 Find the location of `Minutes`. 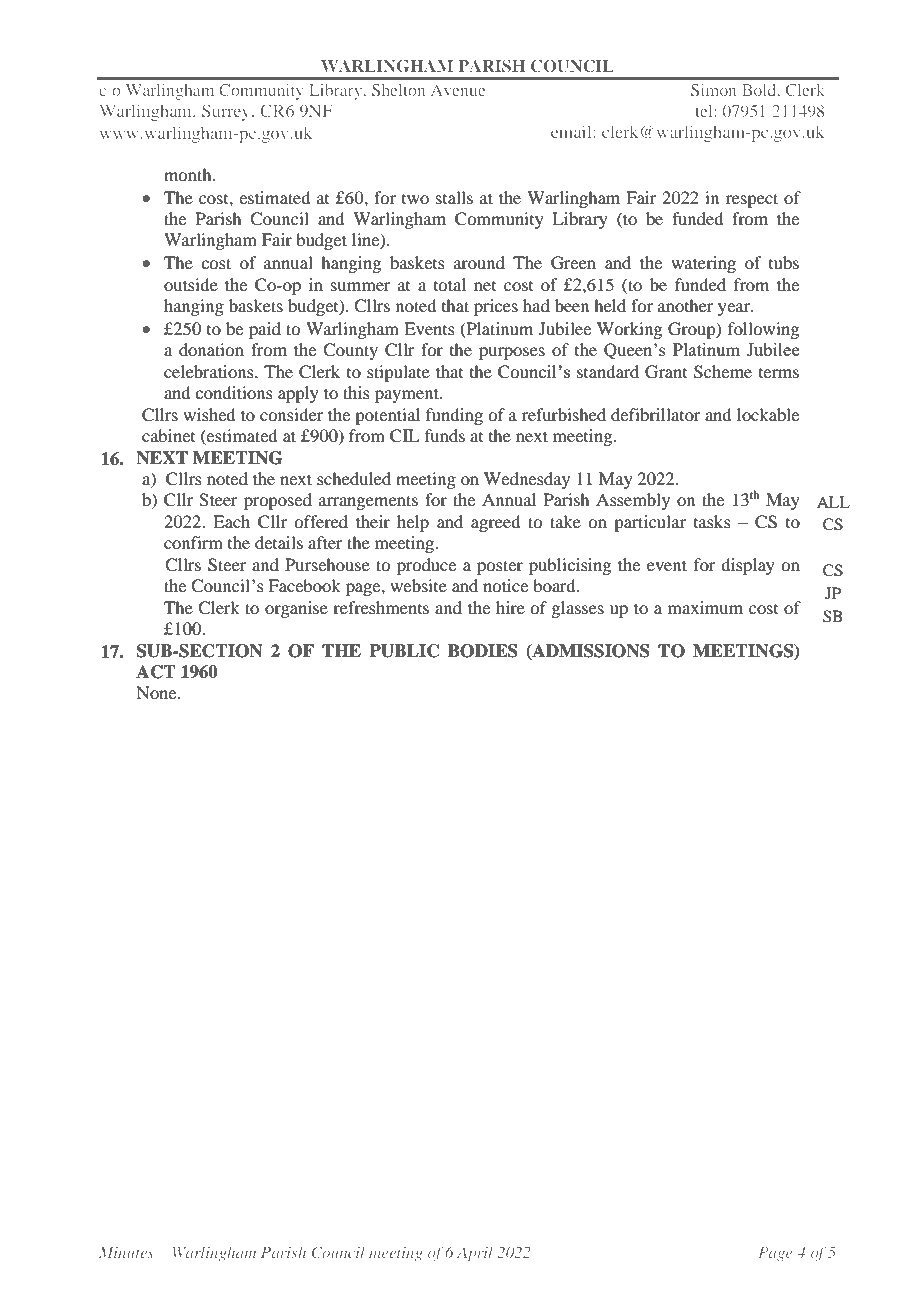

Minutes is located at coordinates (126, 1252).
